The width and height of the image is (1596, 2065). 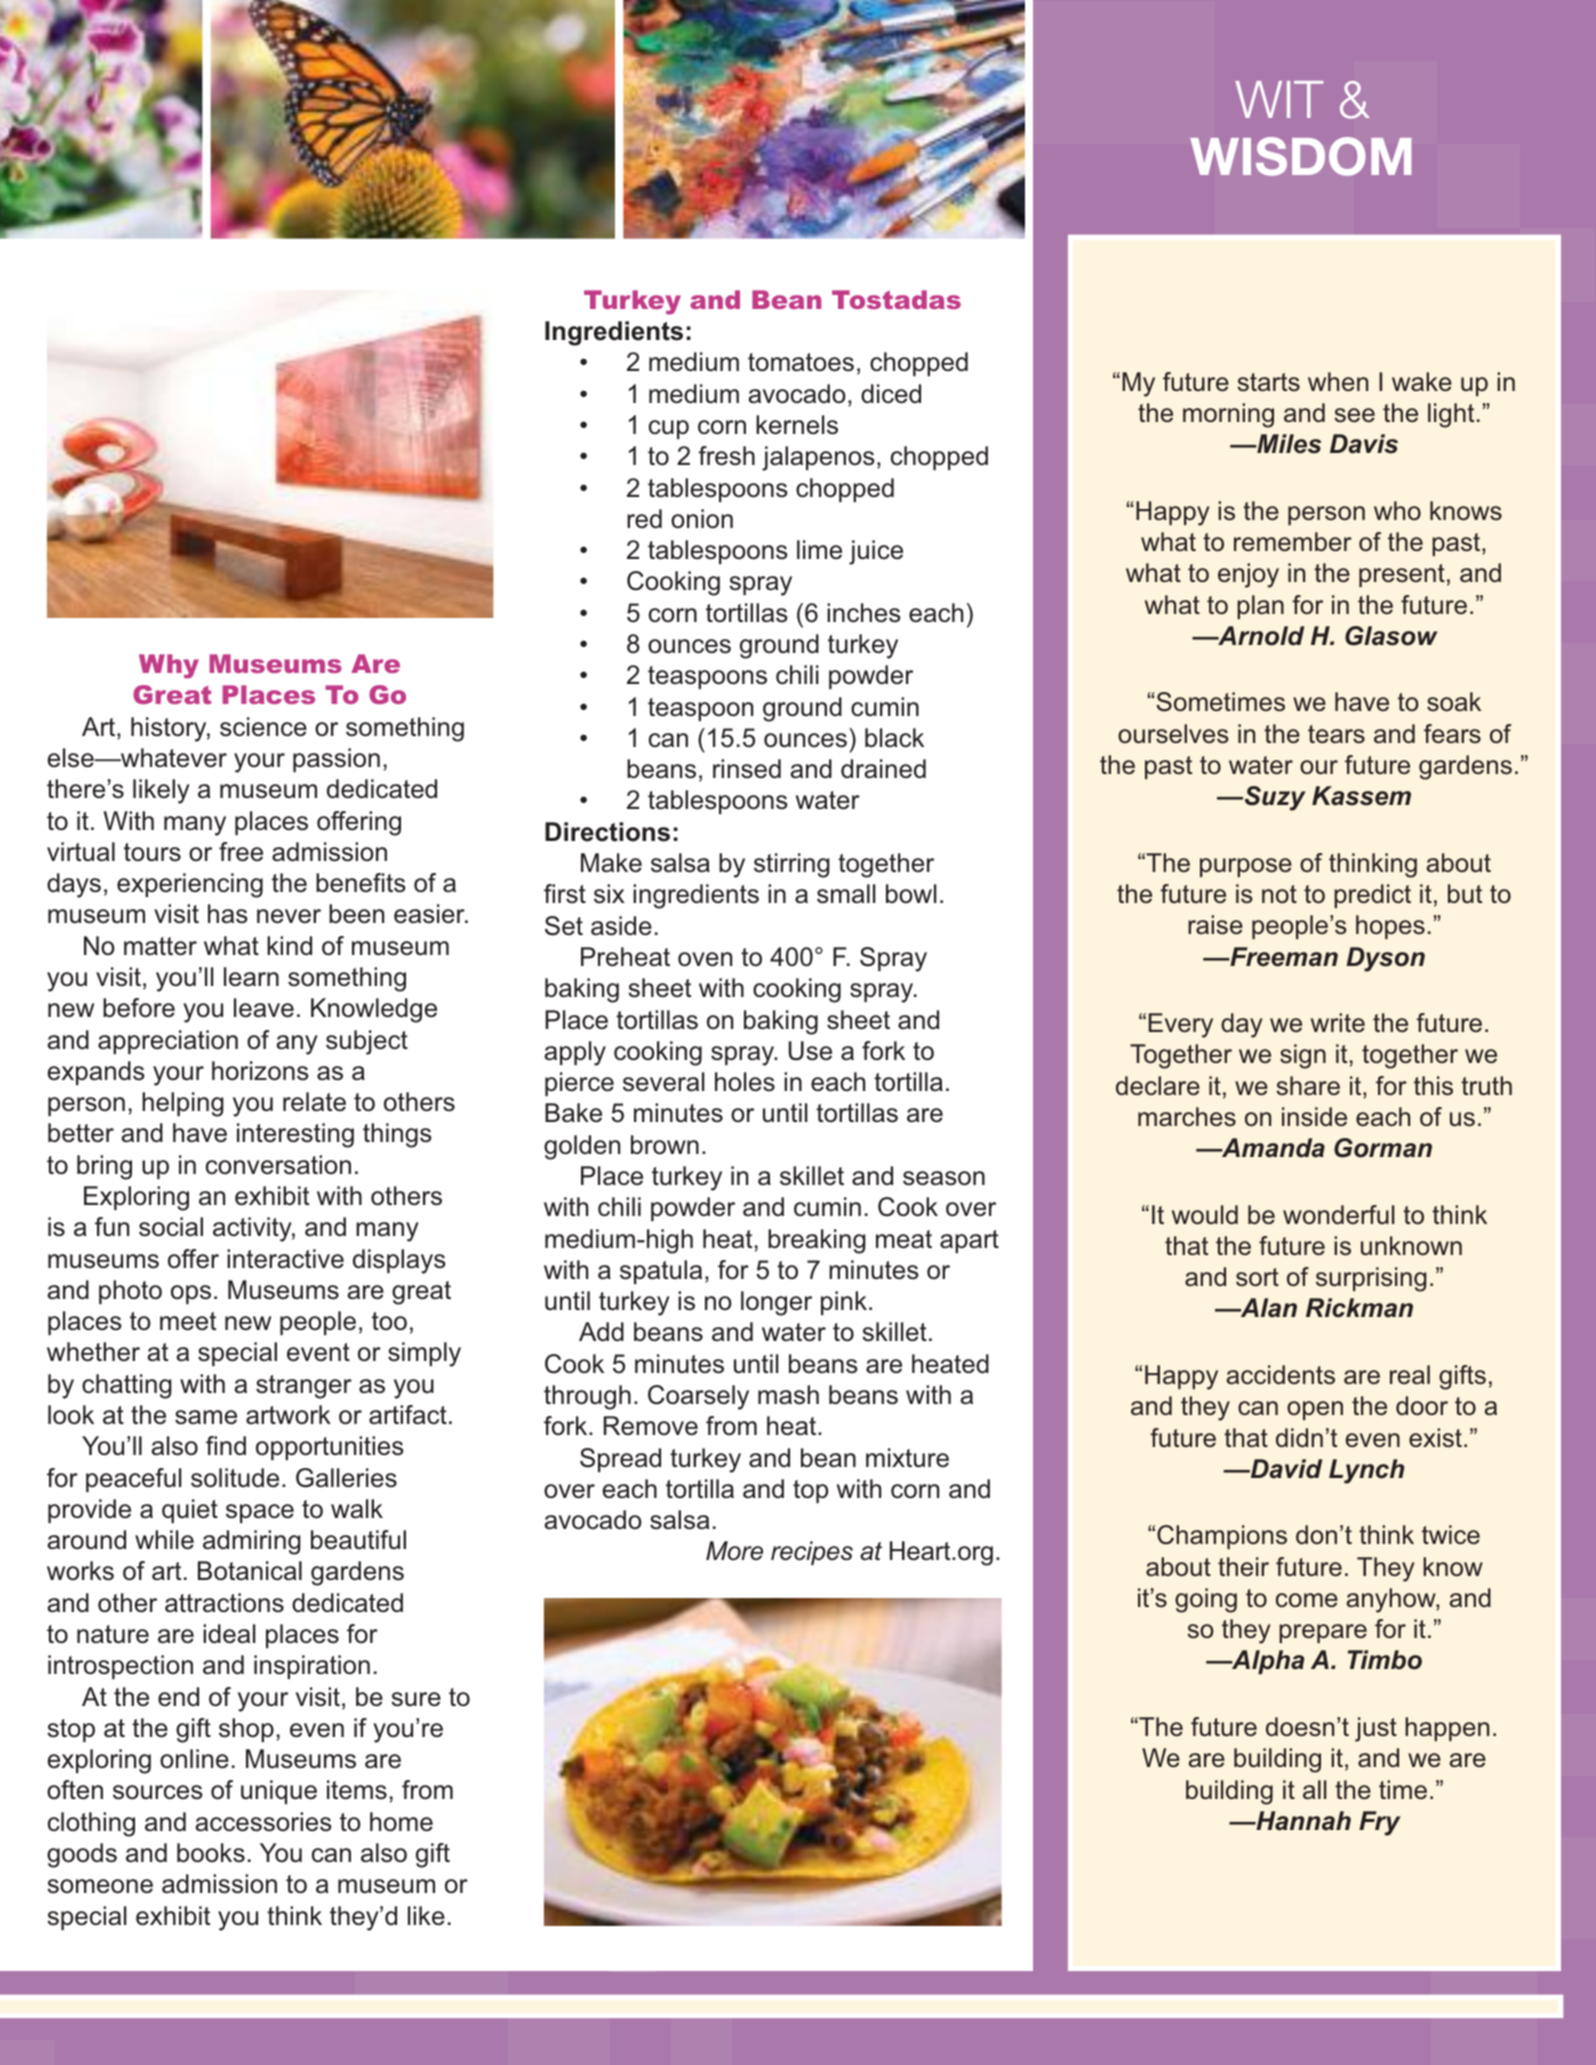 I want to click on ops, so click(x=191, y=1294).
